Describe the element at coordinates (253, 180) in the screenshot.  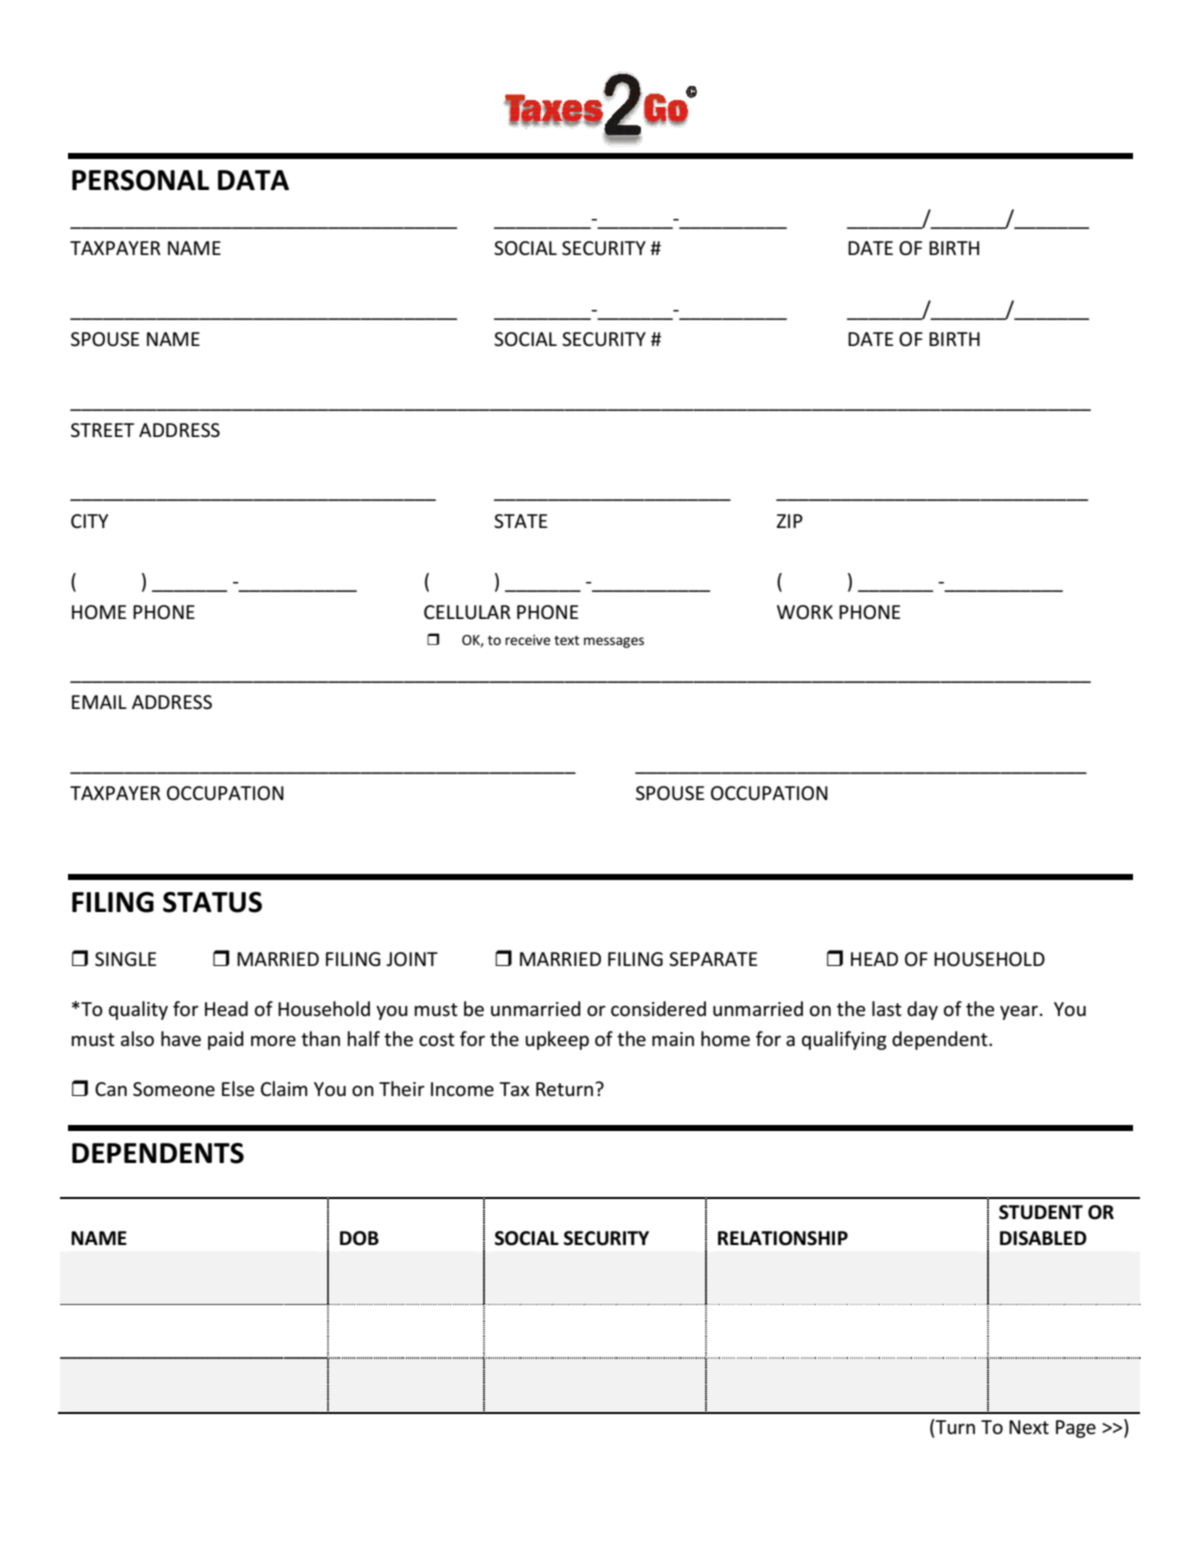
I see `DATA` at that location.
